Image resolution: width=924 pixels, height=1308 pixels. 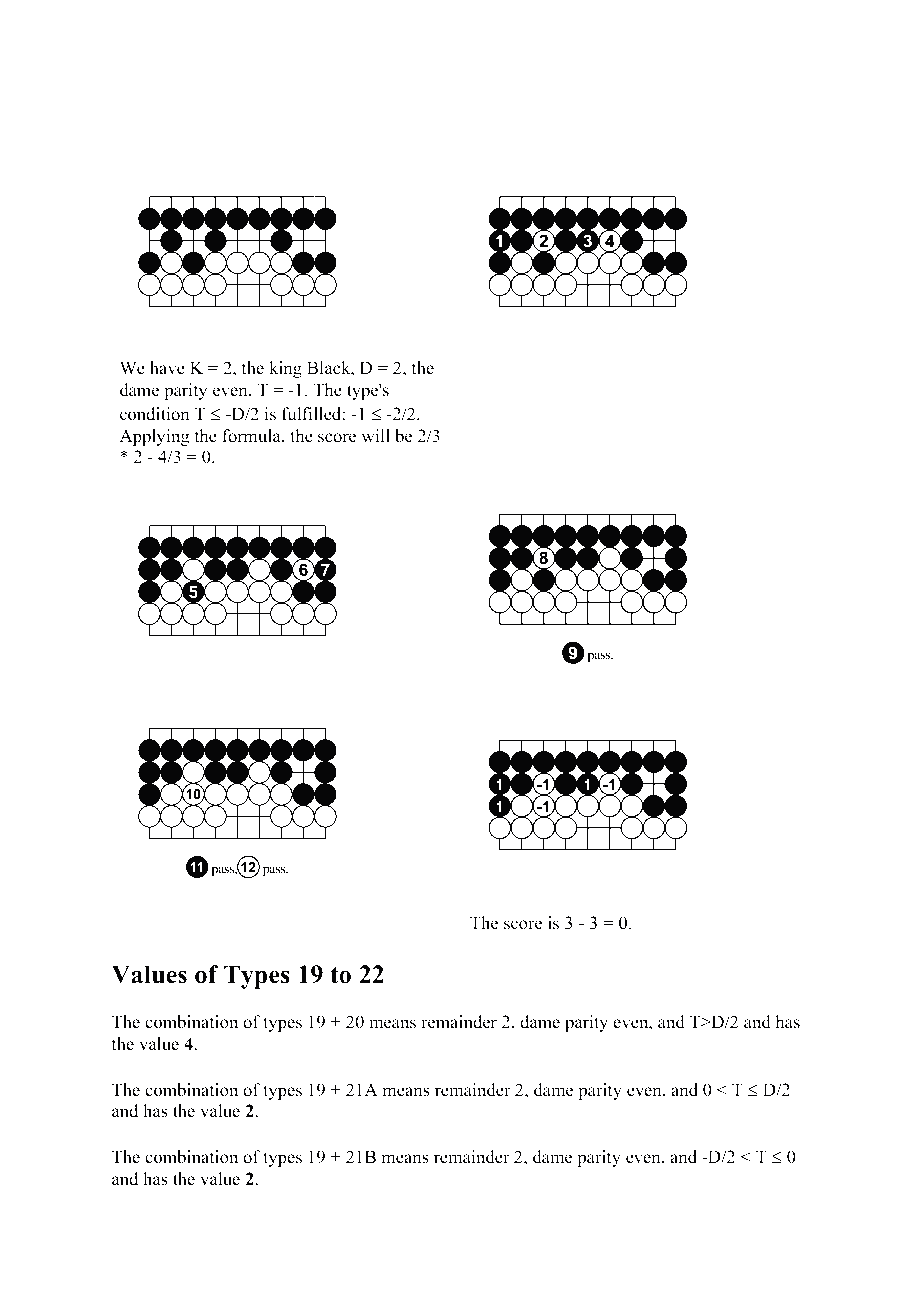 What do you see at coordinates (155, 414) in the screenshot?
I see `condition` at bounding box center [155, 414].
